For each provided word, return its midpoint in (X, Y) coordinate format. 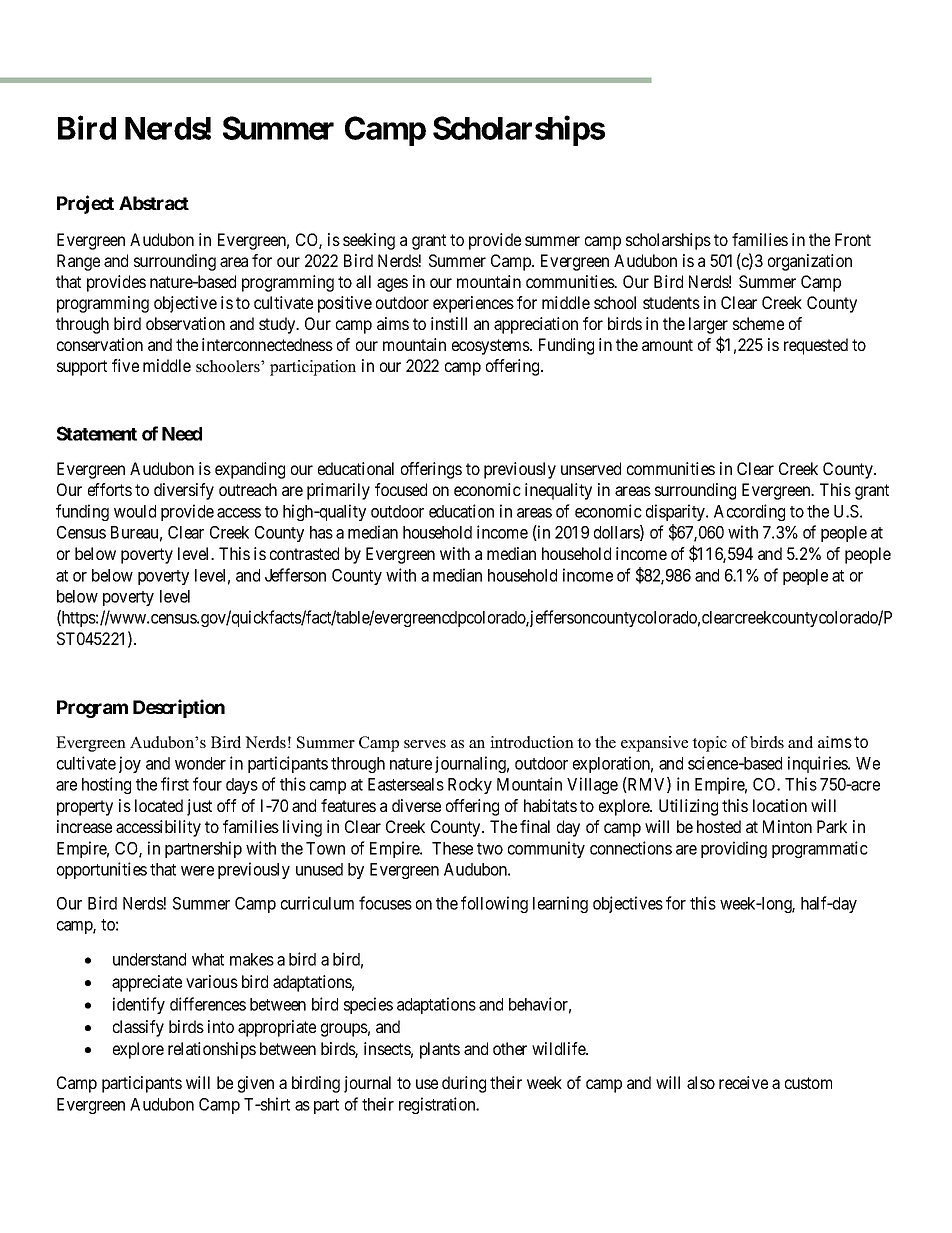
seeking (369, 241)
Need (182, 434)
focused (401, 489)
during (464, 1084)
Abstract (154, 203)
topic (709, 744)
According (749, 512)
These (452, 848)
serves (425, 744)
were (197, 871)
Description (179, 708)
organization (810, 262)
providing (734, 849)
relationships (212, 1050)
